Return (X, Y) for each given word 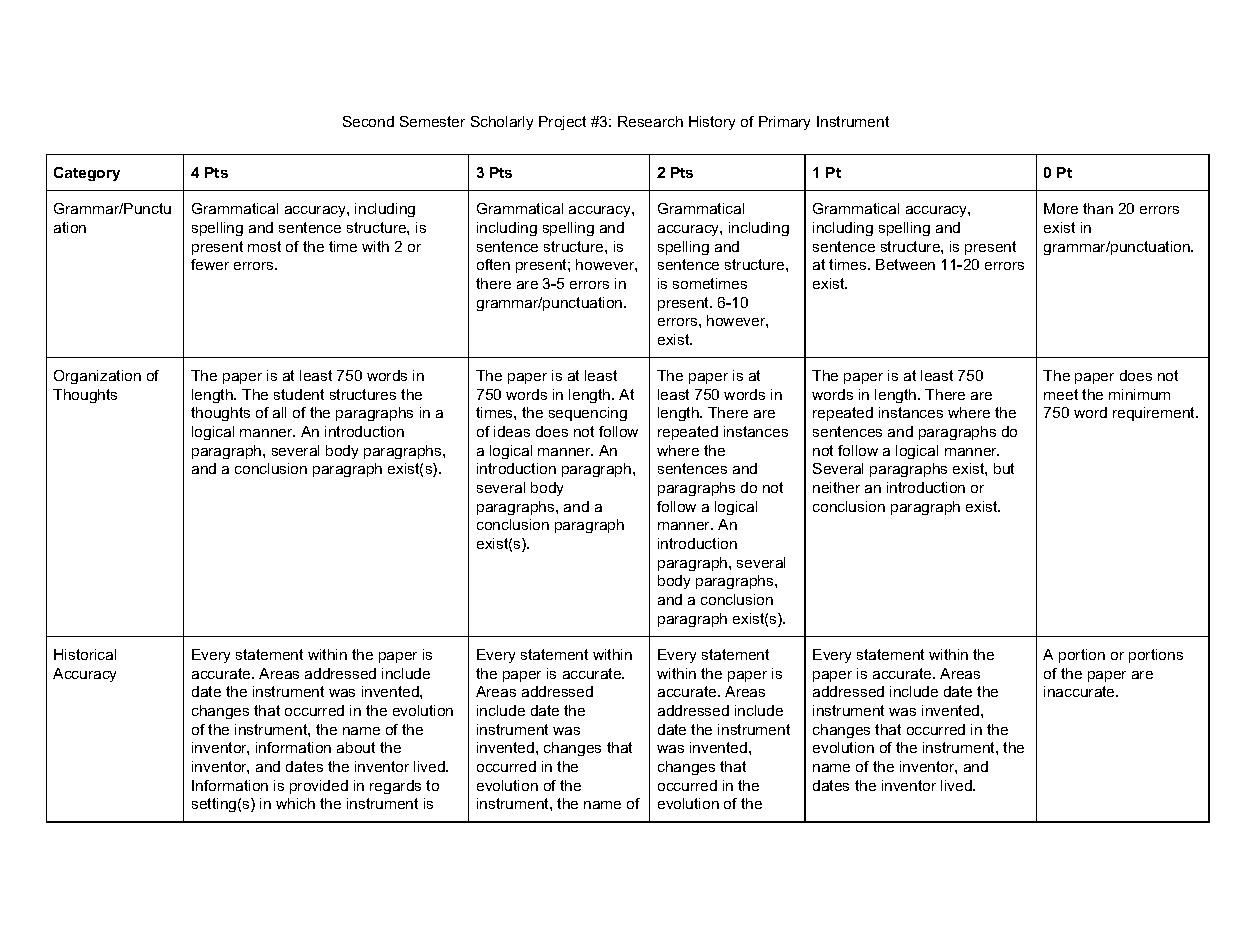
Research (650, 121)
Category (87, 174)
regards (395, 787)
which (295, 803)
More (1061, 208)
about (356, 747)
